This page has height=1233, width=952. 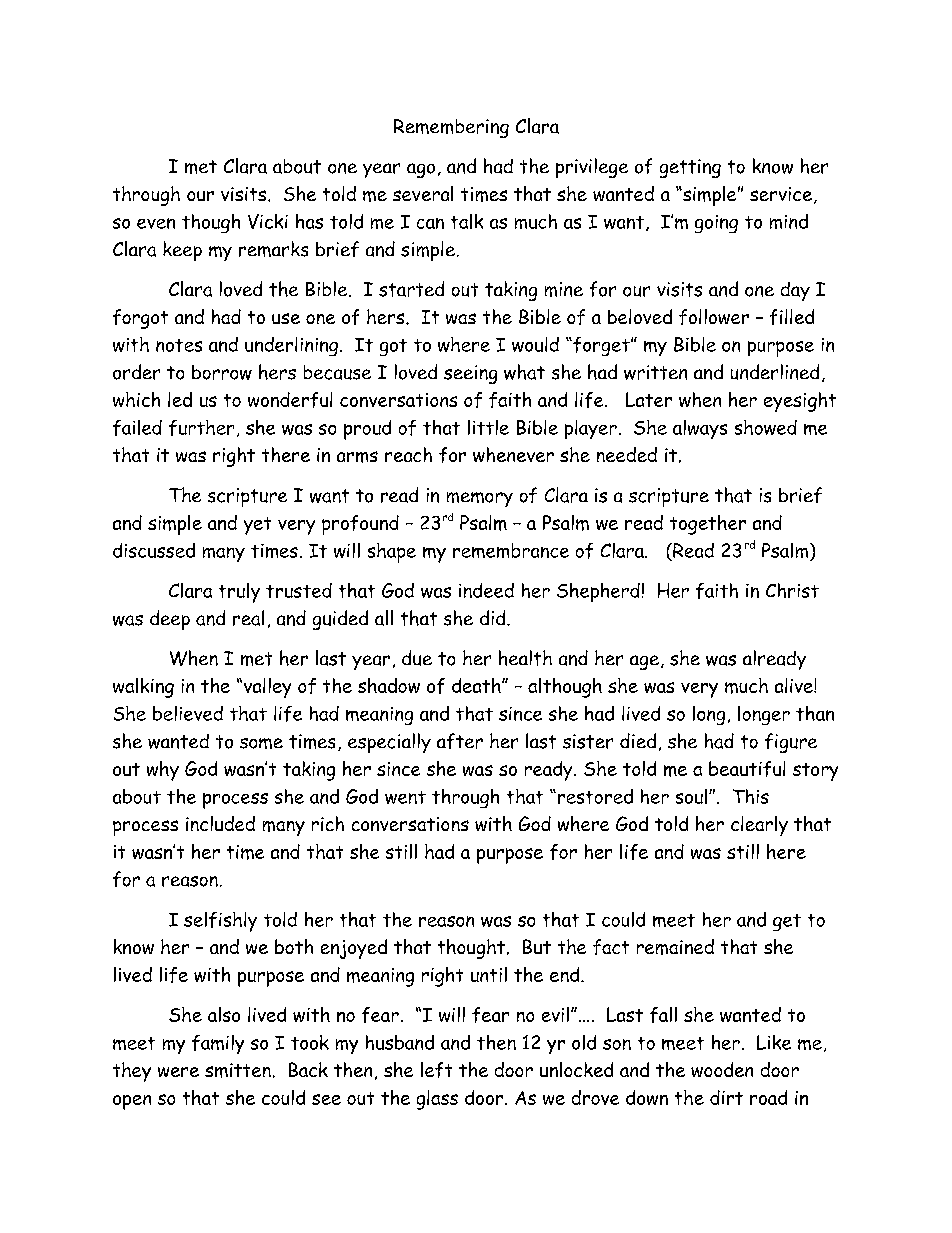 I want to click on smitten, so click(x=238, y=1070).
